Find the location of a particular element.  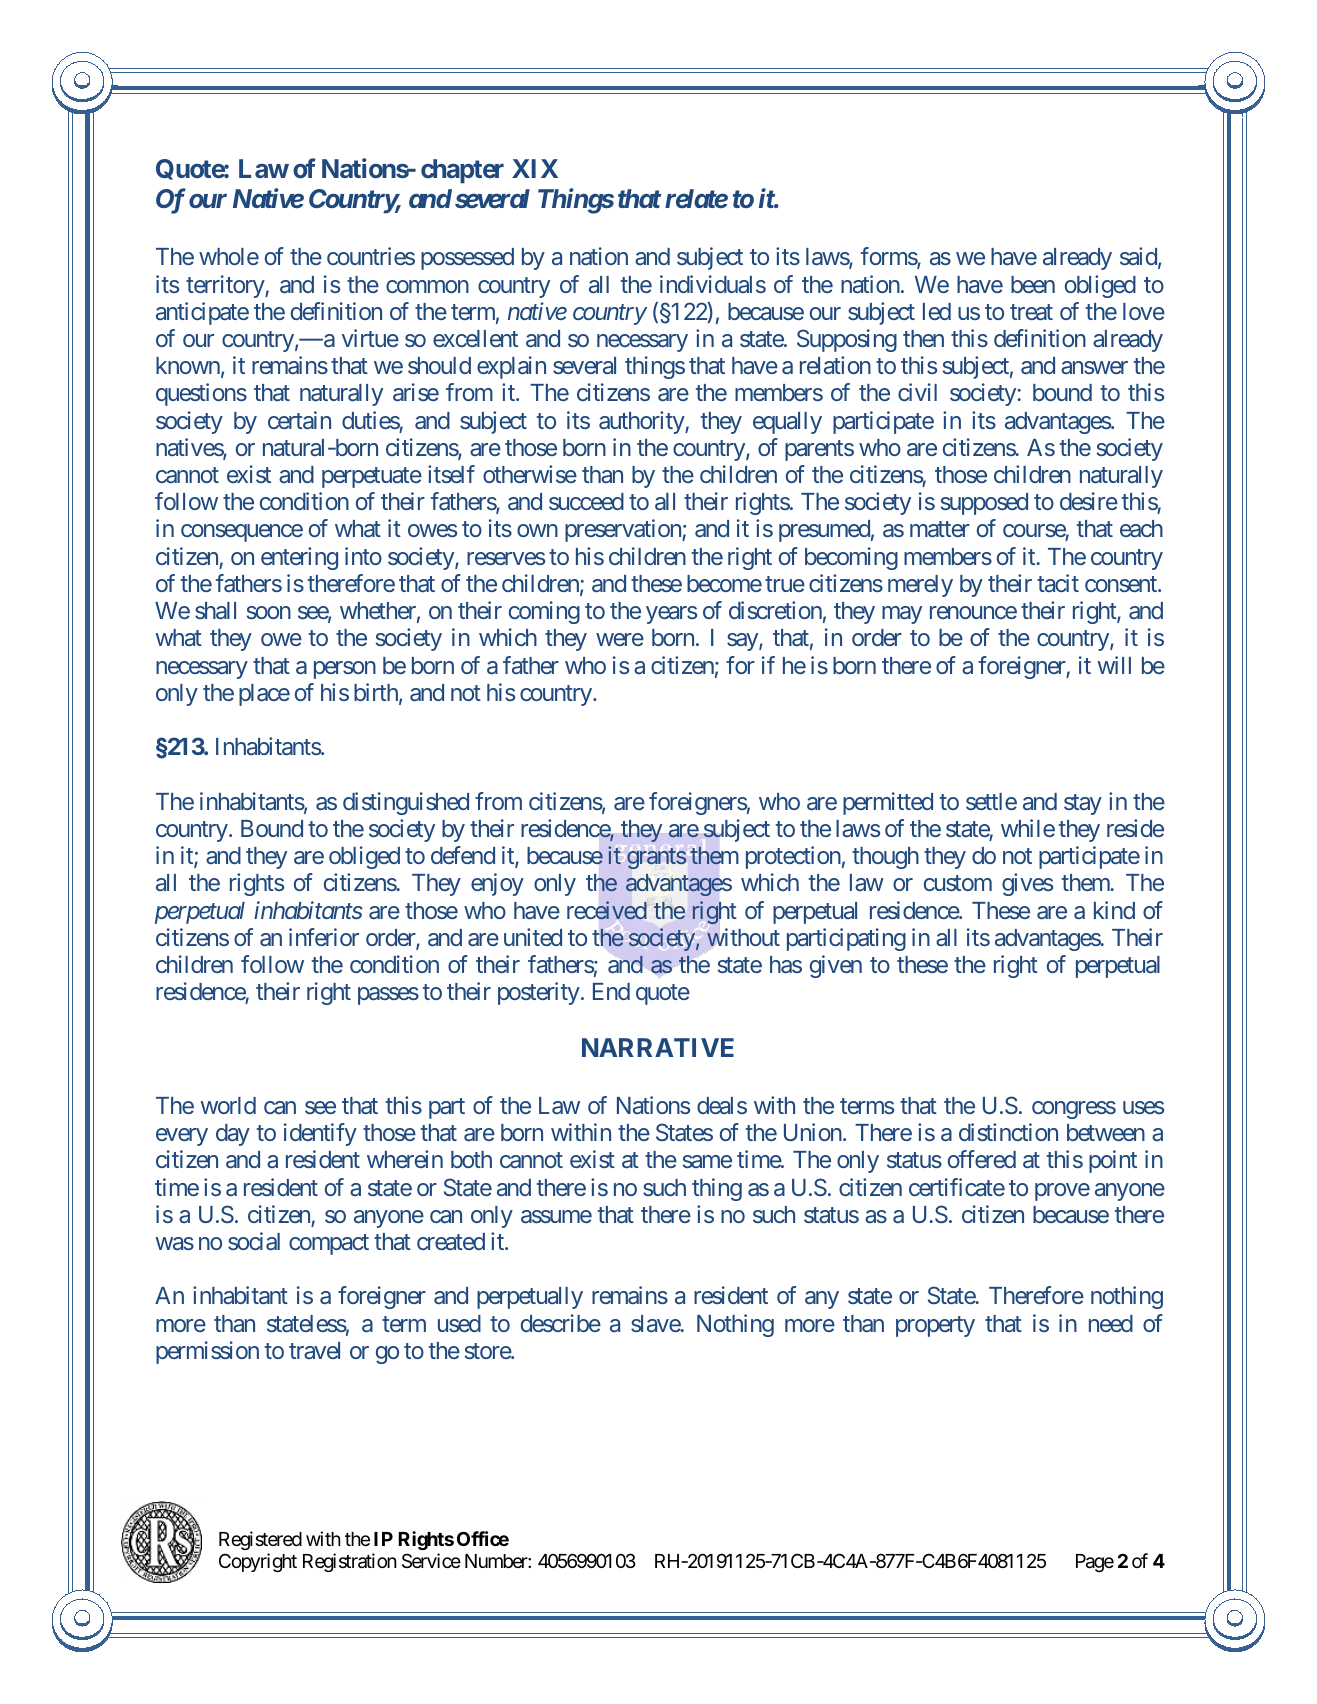

inferior is located at coordinates (324, 937).
